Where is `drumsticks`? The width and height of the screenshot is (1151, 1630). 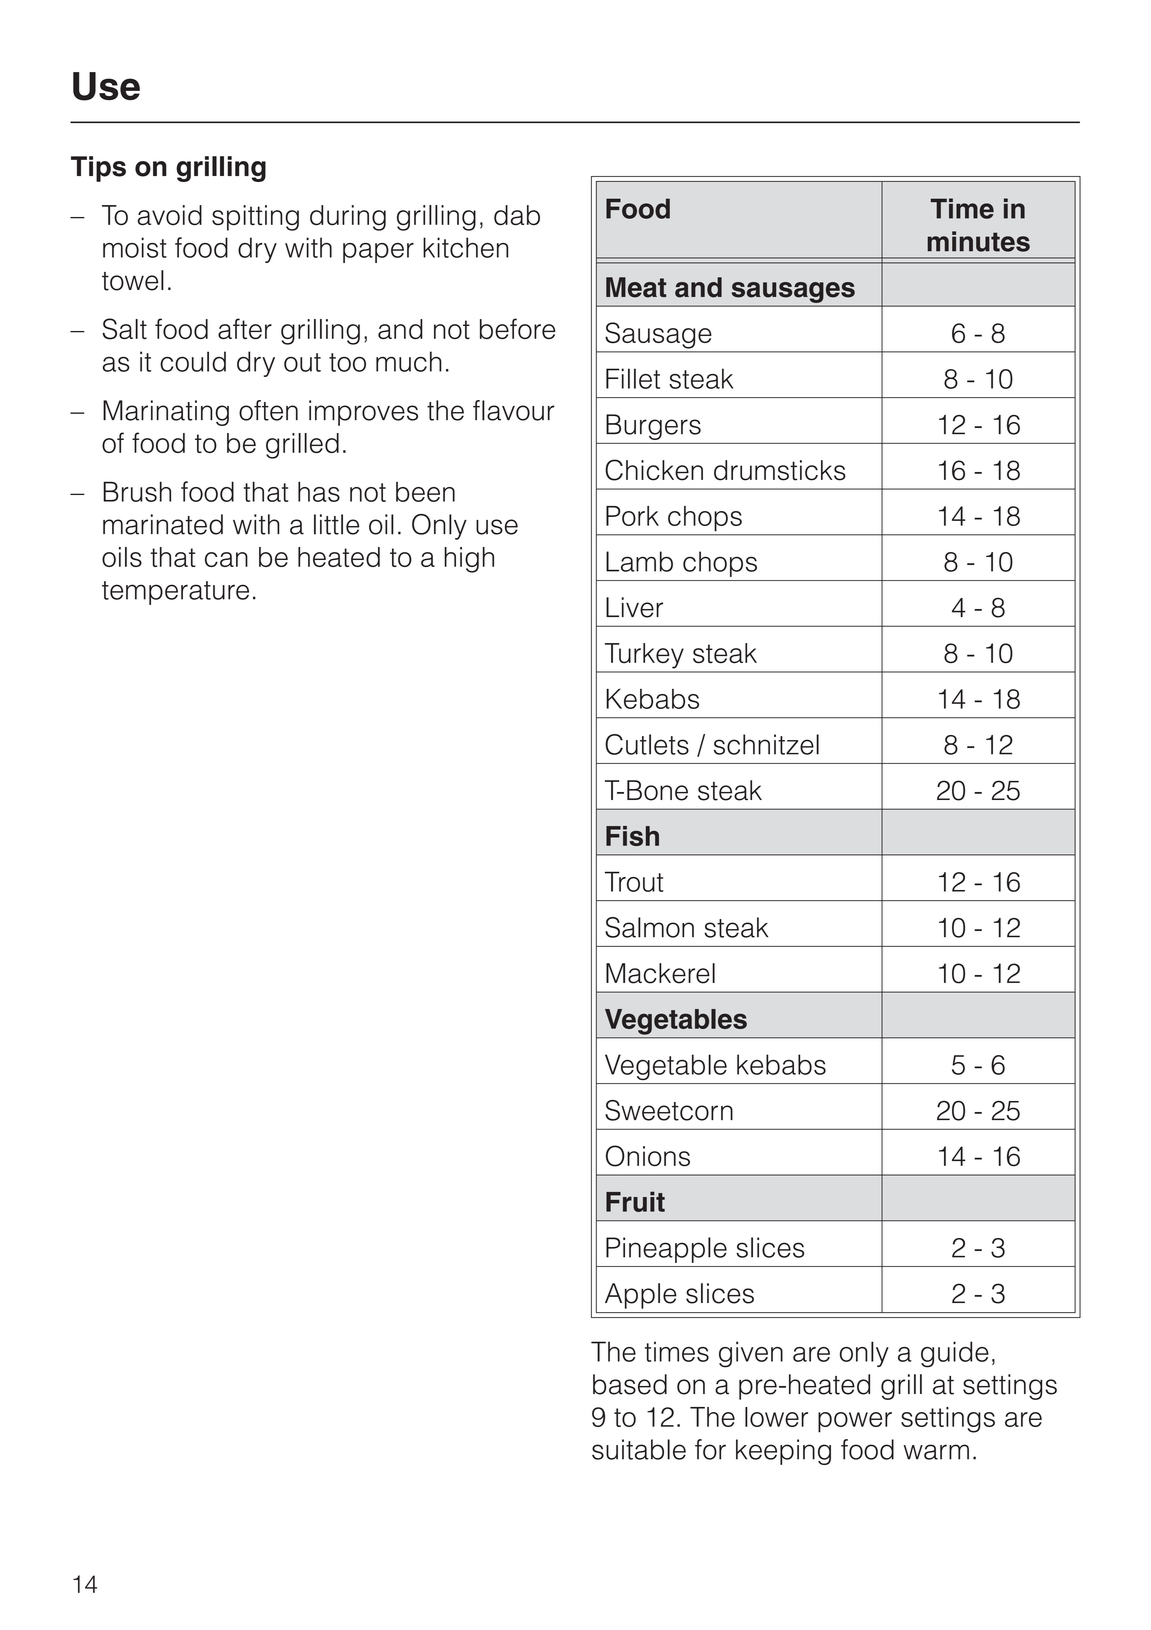
drumsticks is located at coordinates (780, 470).
